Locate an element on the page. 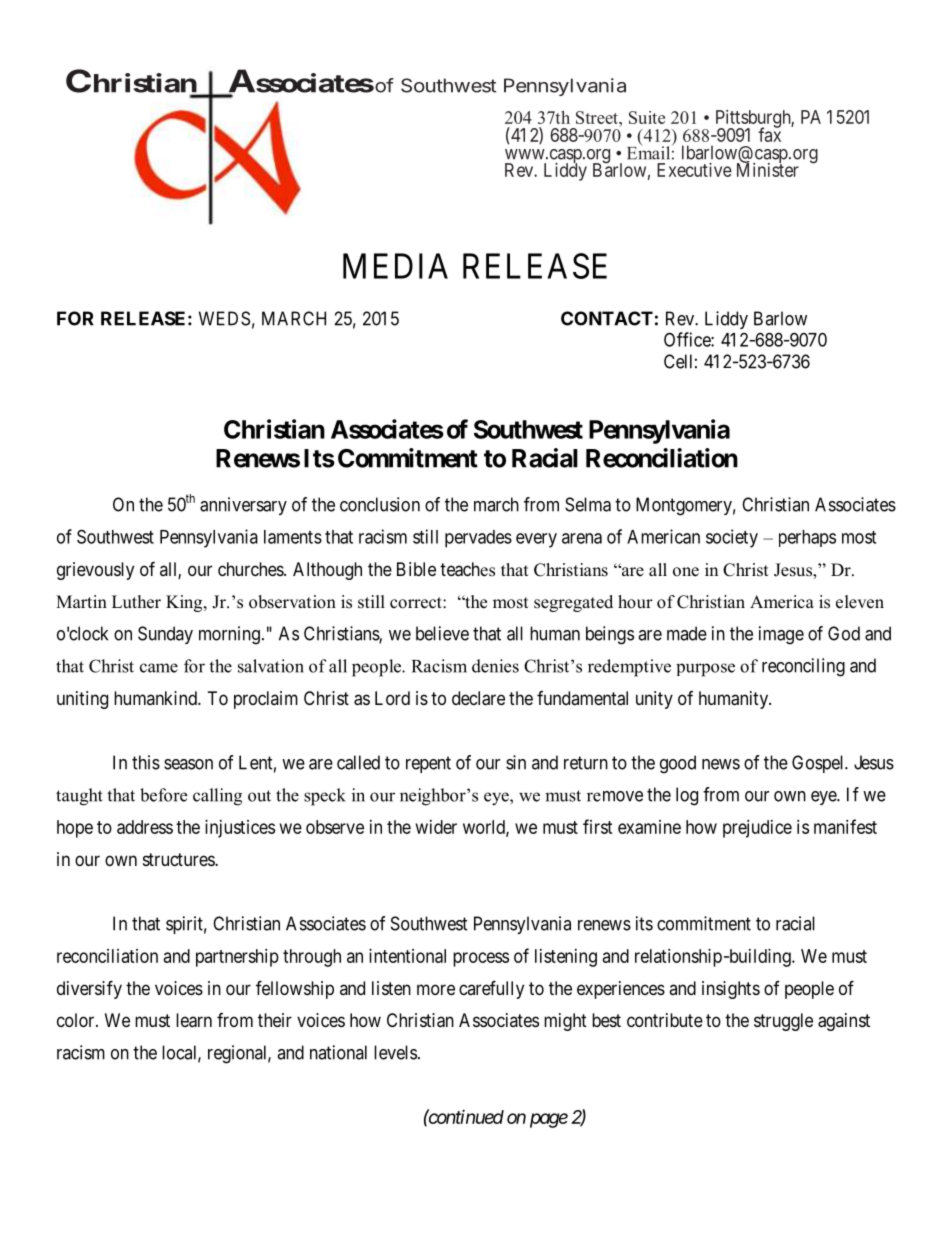 This page has width=952, height=1233. fax is located at coordinates (769, 134).
